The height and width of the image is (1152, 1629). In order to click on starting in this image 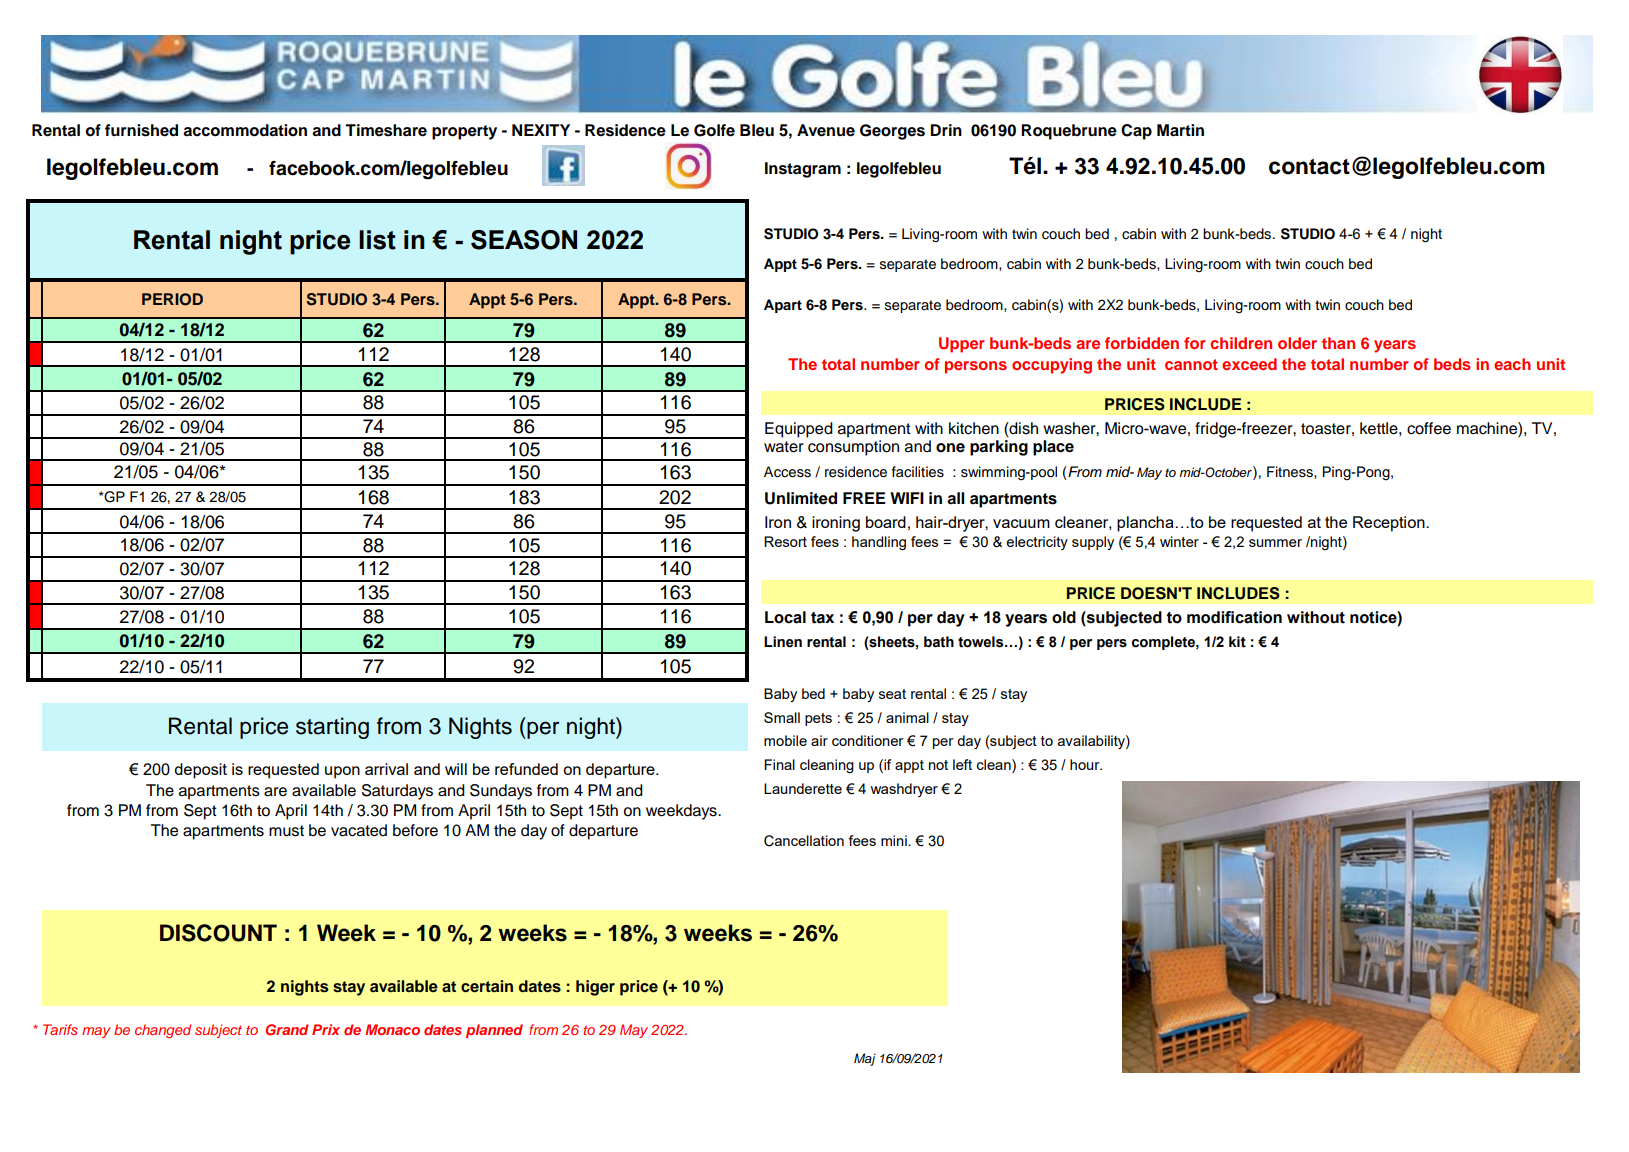, I will do `click(332, 728)`.
